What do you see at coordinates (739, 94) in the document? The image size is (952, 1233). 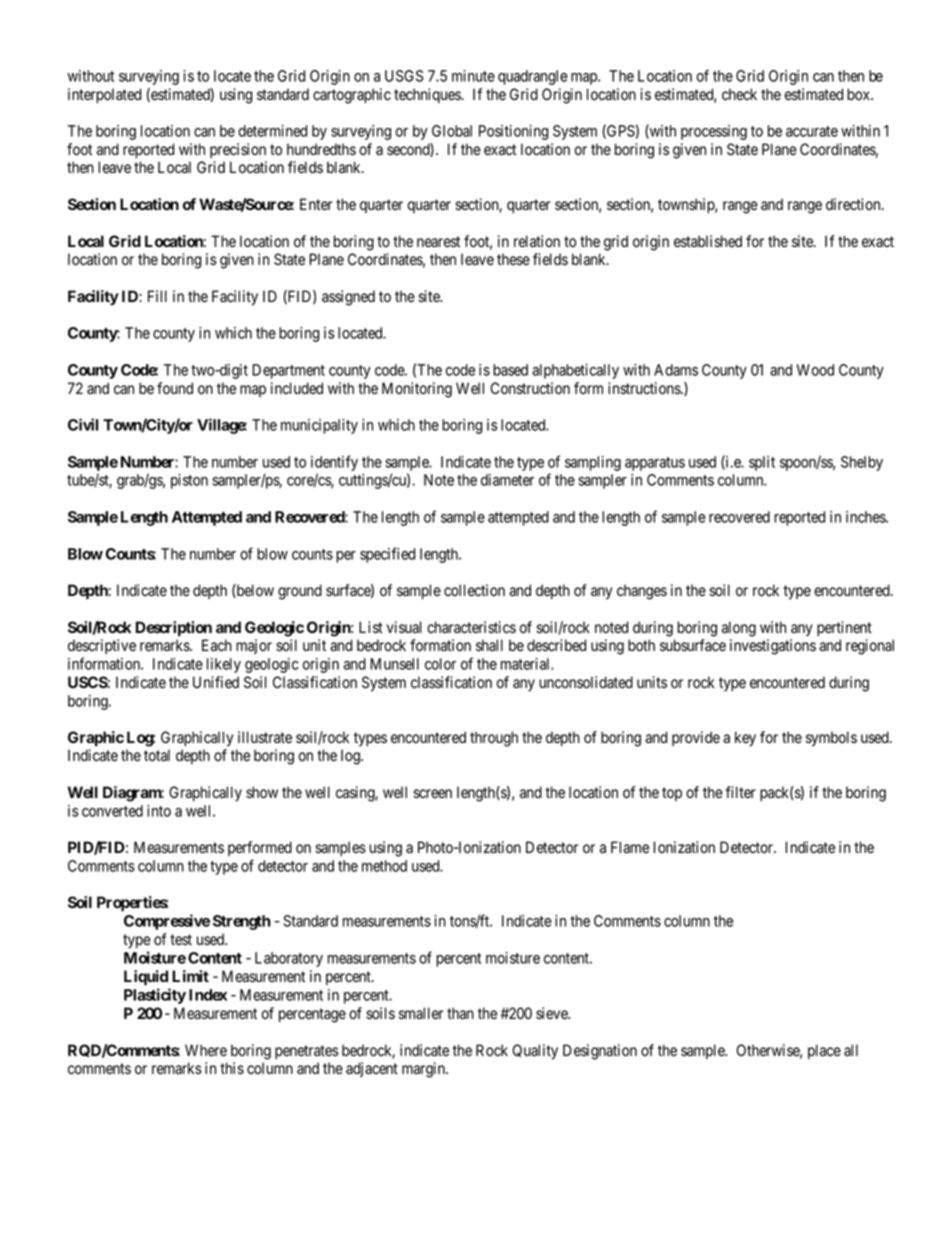 I see `check` at bounding box center [739, 94].
